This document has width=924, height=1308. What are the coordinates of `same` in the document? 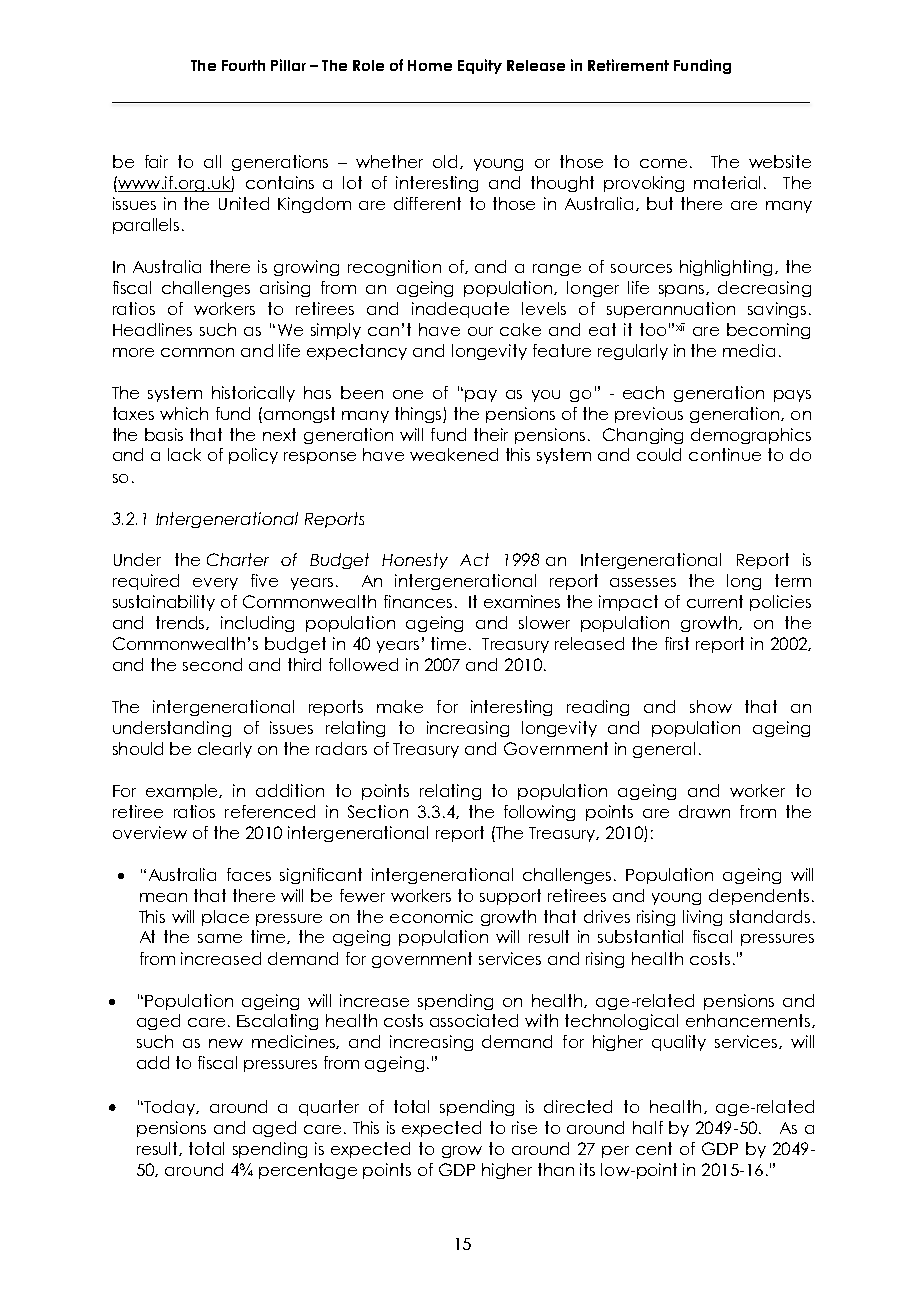 It's located at (220, 938).
